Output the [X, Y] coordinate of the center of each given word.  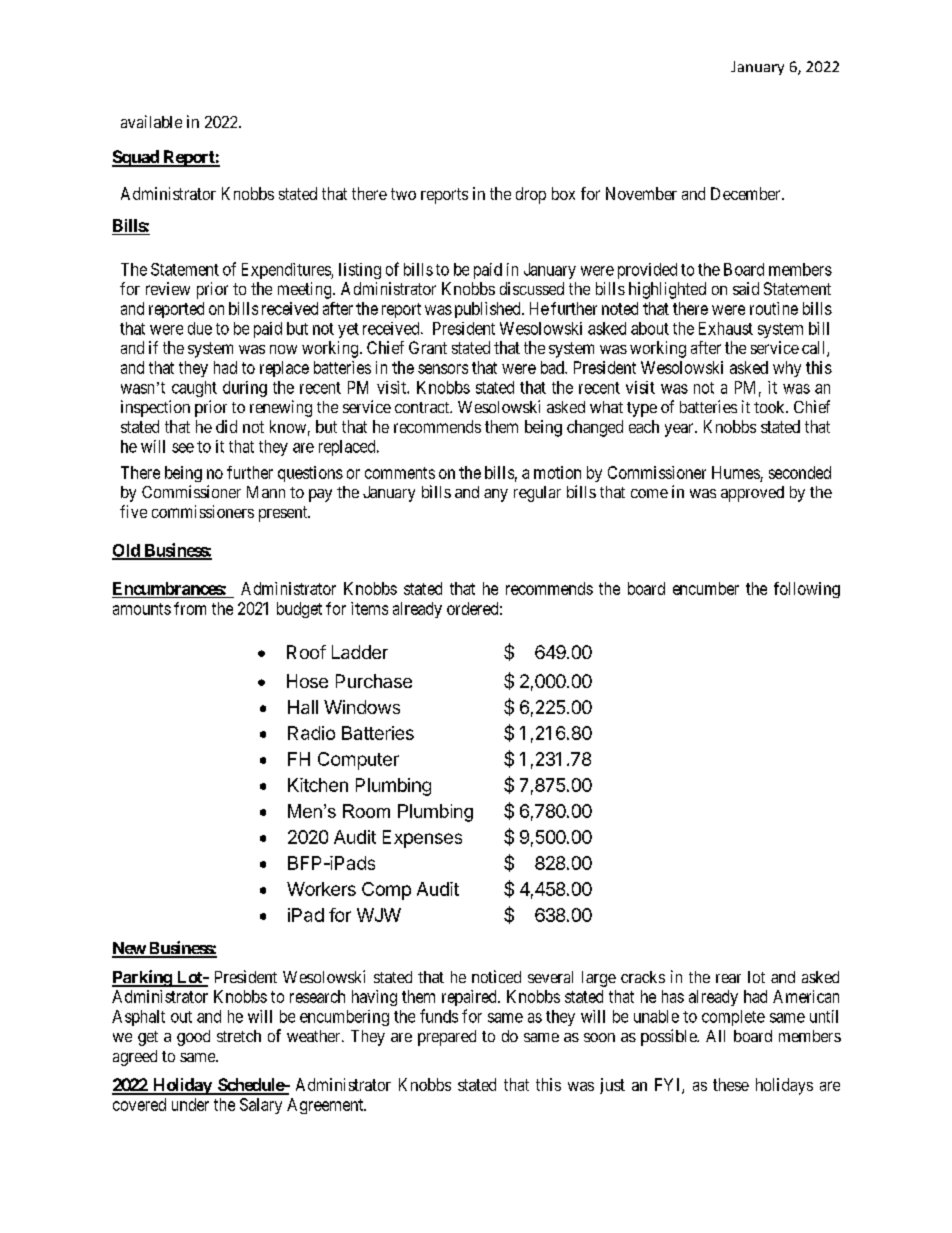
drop [531, 195]
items [369, 608]
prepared [447, 1038]
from [190, 608]
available [151, 121]
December [747, 193]
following [807, 590]
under [190, 1104]
